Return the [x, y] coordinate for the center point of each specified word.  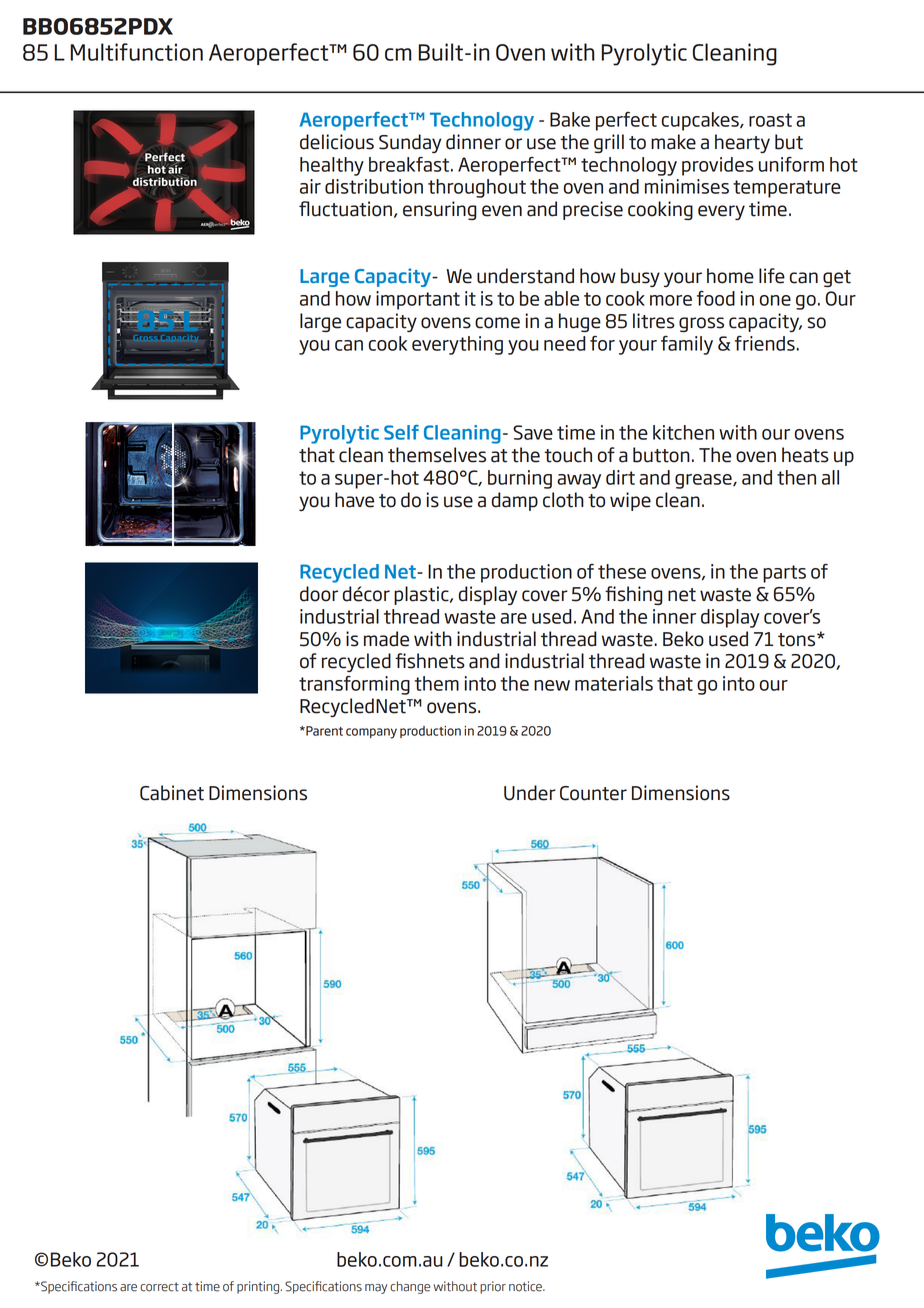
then [796, 477]
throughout [477, 188]
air [310, 186]
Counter [593, 793]
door [319, 594]
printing [258, 1287]
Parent [323, 731]
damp [515, 501]
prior [493, 1287]
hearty [742, 143]
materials [614, 683]
